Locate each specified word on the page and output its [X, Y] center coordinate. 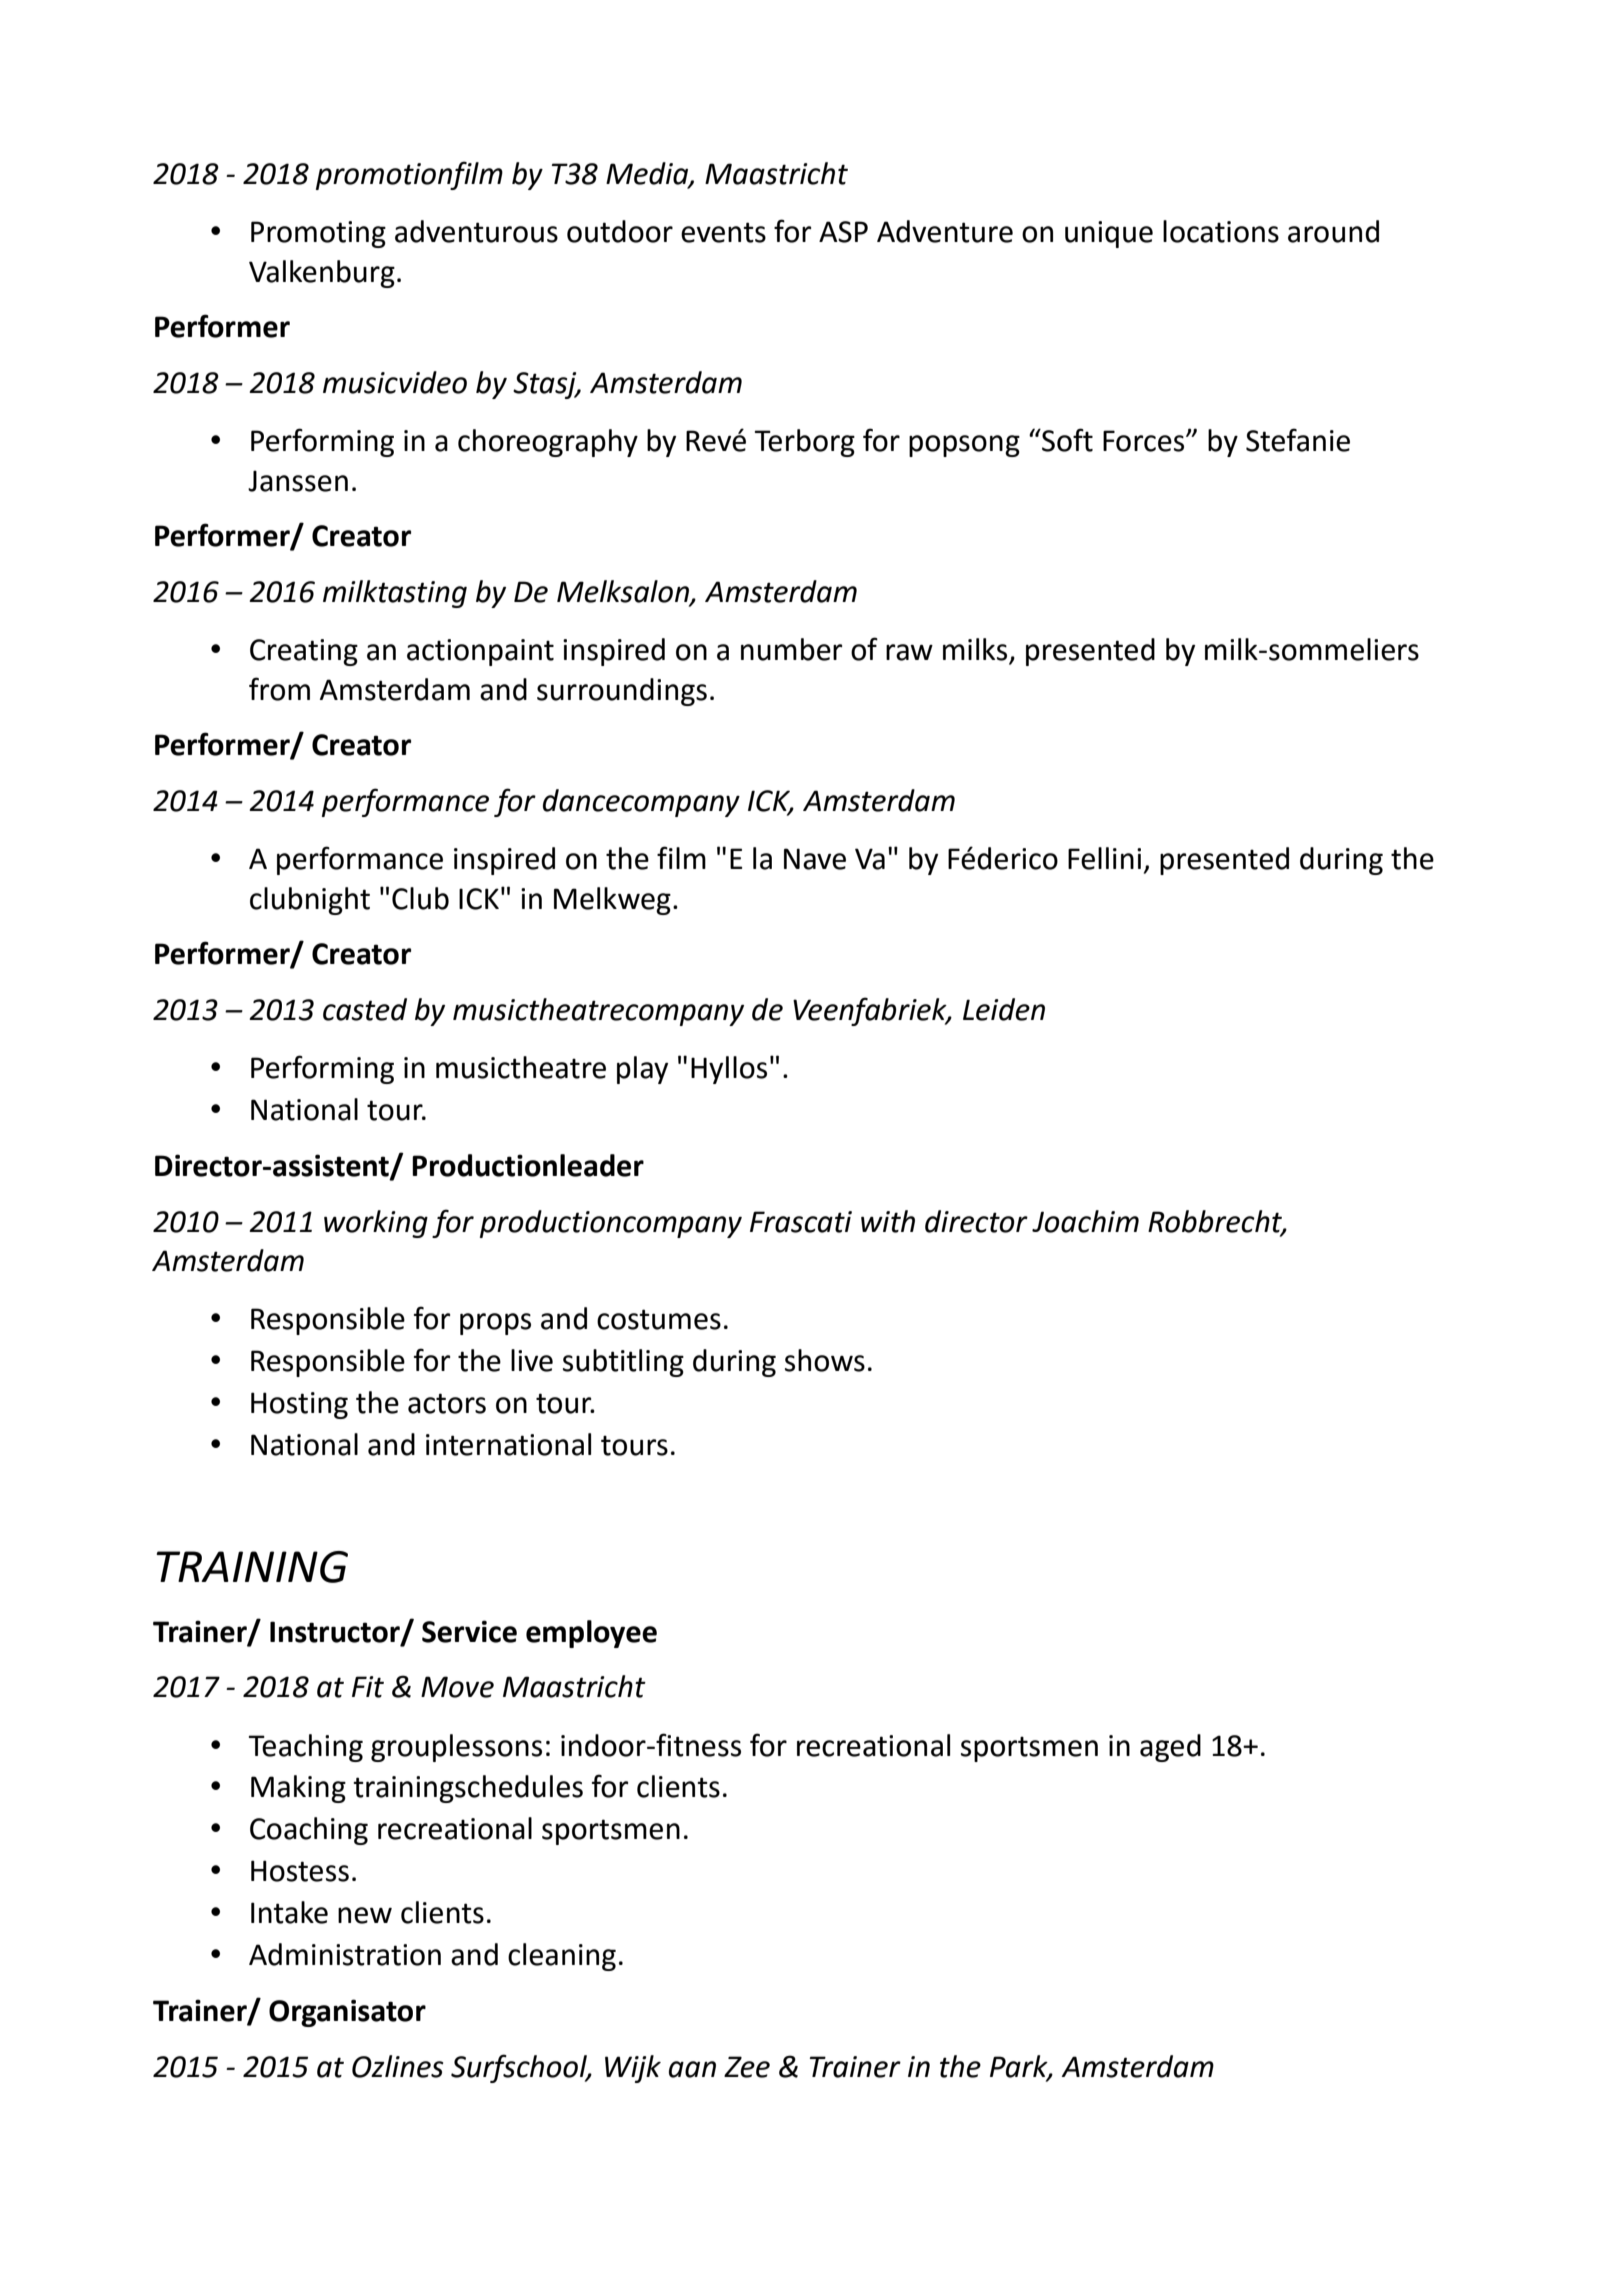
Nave [815, 859]
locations [1221, 231]
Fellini [1104, 858]
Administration [345, 1954]
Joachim [1085, 1221]
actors [447, 1403]
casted [365, 1009]
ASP [843, 232]
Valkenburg [322, 274]
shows [825, 1360]
